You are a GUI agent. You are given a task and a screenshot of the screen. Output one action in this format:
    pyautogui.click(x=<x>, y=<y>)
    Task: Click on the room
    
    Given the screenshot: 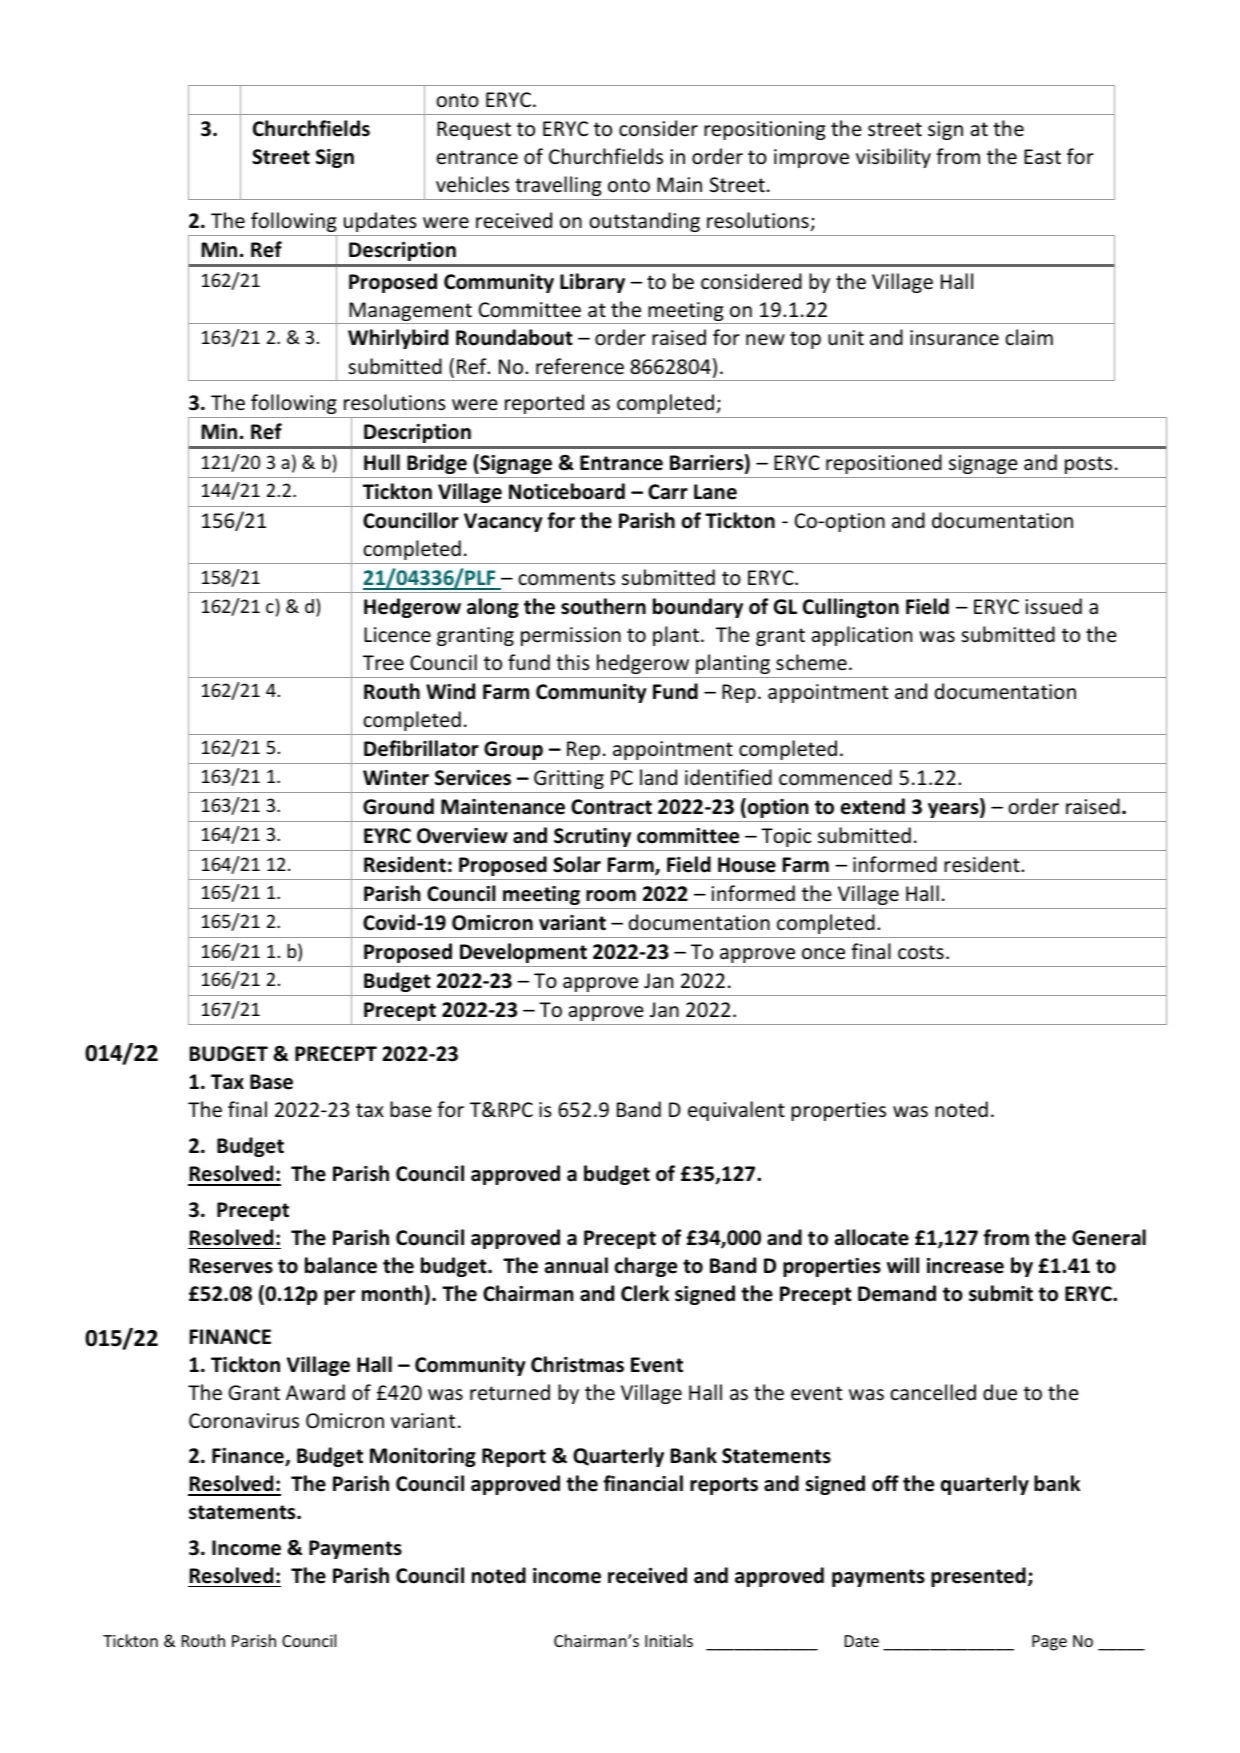 What is the action you would take?
    pyautogui.click(x=611, y=896)
